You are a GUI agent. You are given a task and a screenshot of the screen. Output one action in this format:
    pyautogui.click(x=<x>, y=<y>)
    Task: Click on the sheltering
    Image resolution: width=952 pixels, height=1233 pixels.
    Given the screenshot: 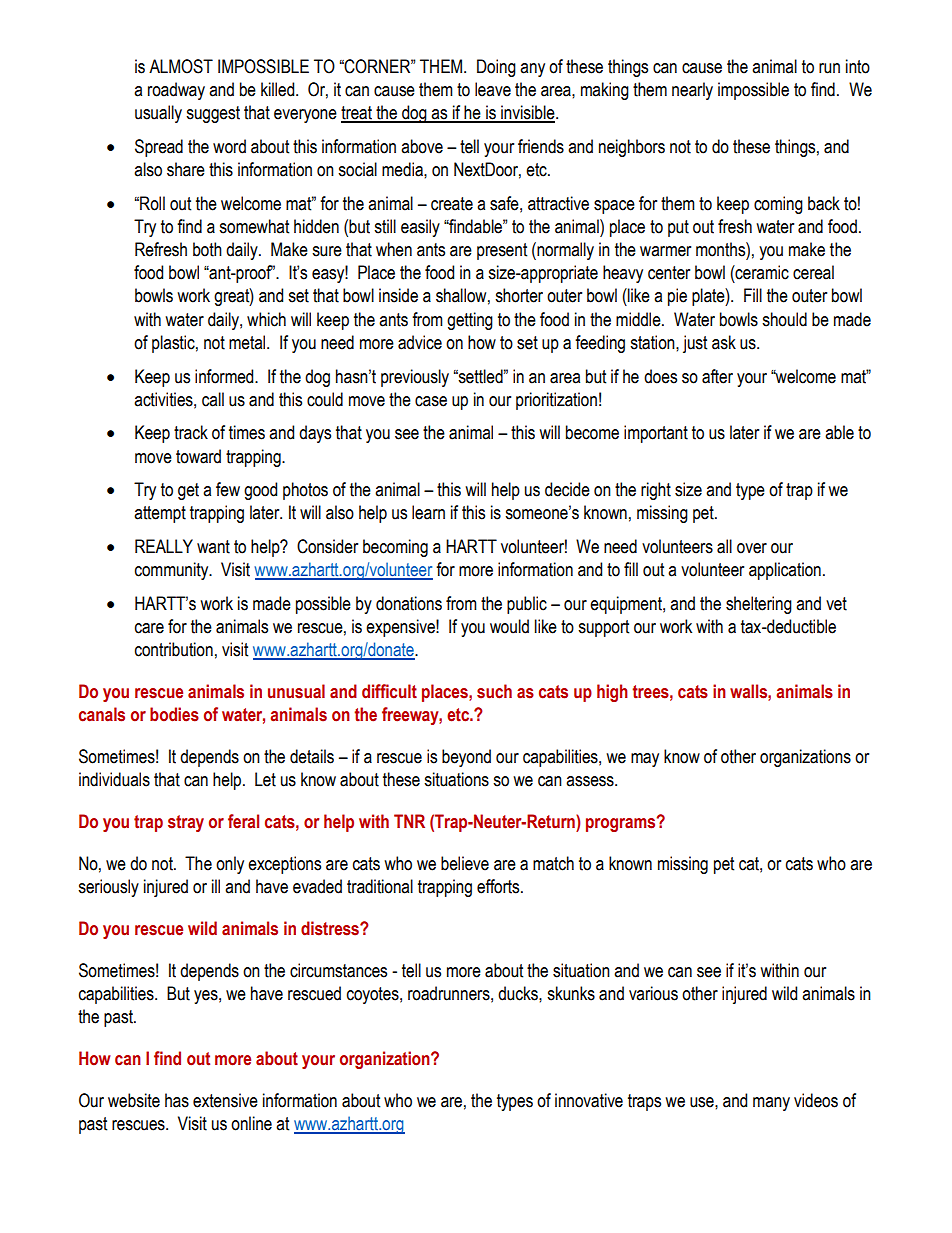 What is the action you would take?
    pyautogui.click(x=759, y=605)
